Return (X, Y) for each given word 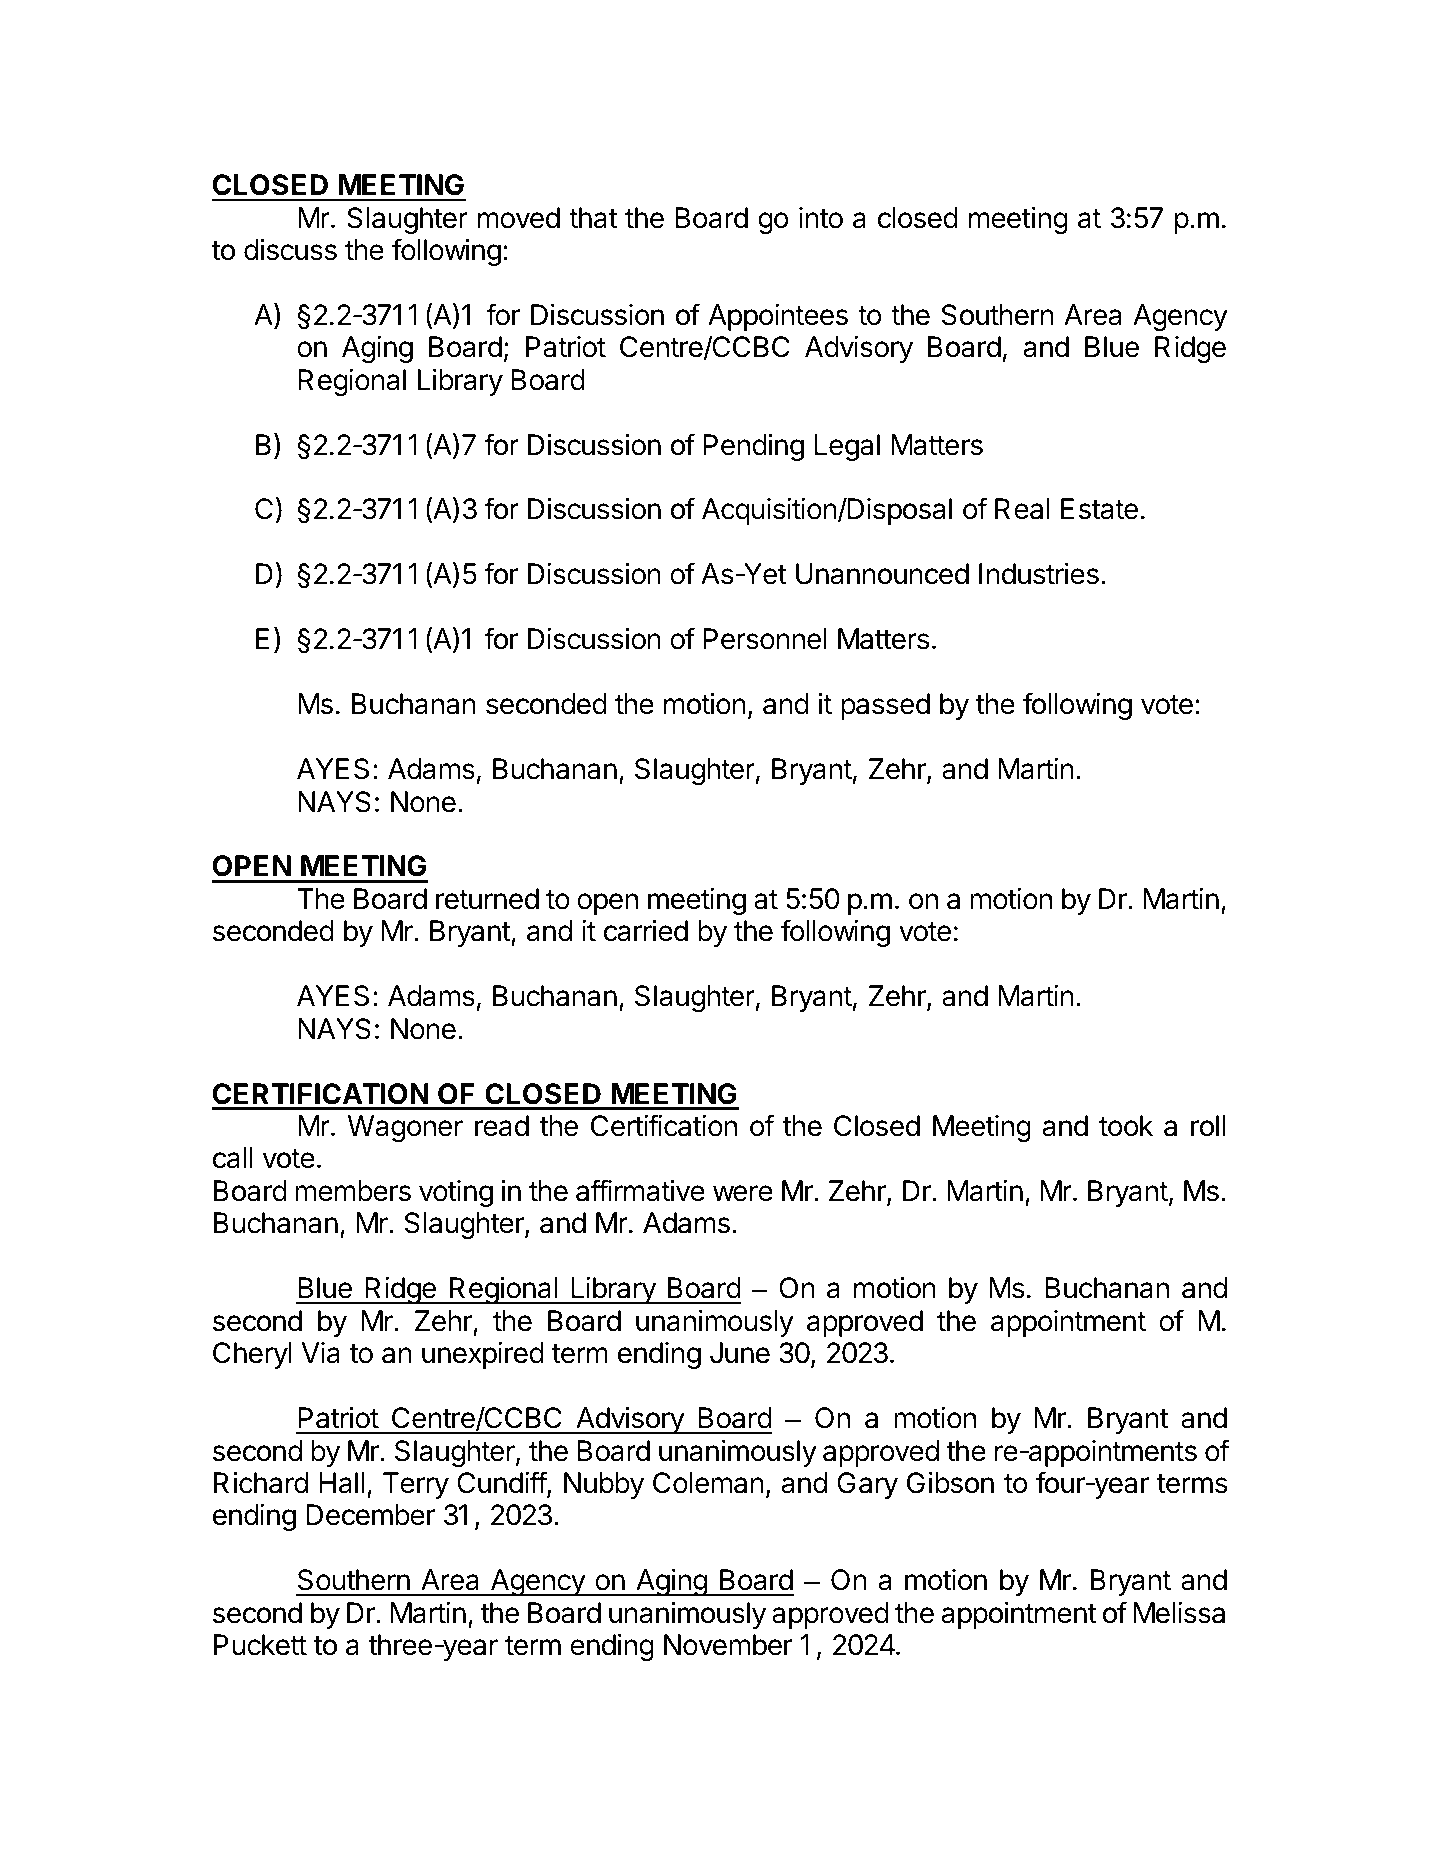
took (1126, 1126)
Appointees (778, 317)
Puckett (260, 1645)
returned (487, 899)
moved (519, 218)
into (821, 218)
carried (646, 931)
